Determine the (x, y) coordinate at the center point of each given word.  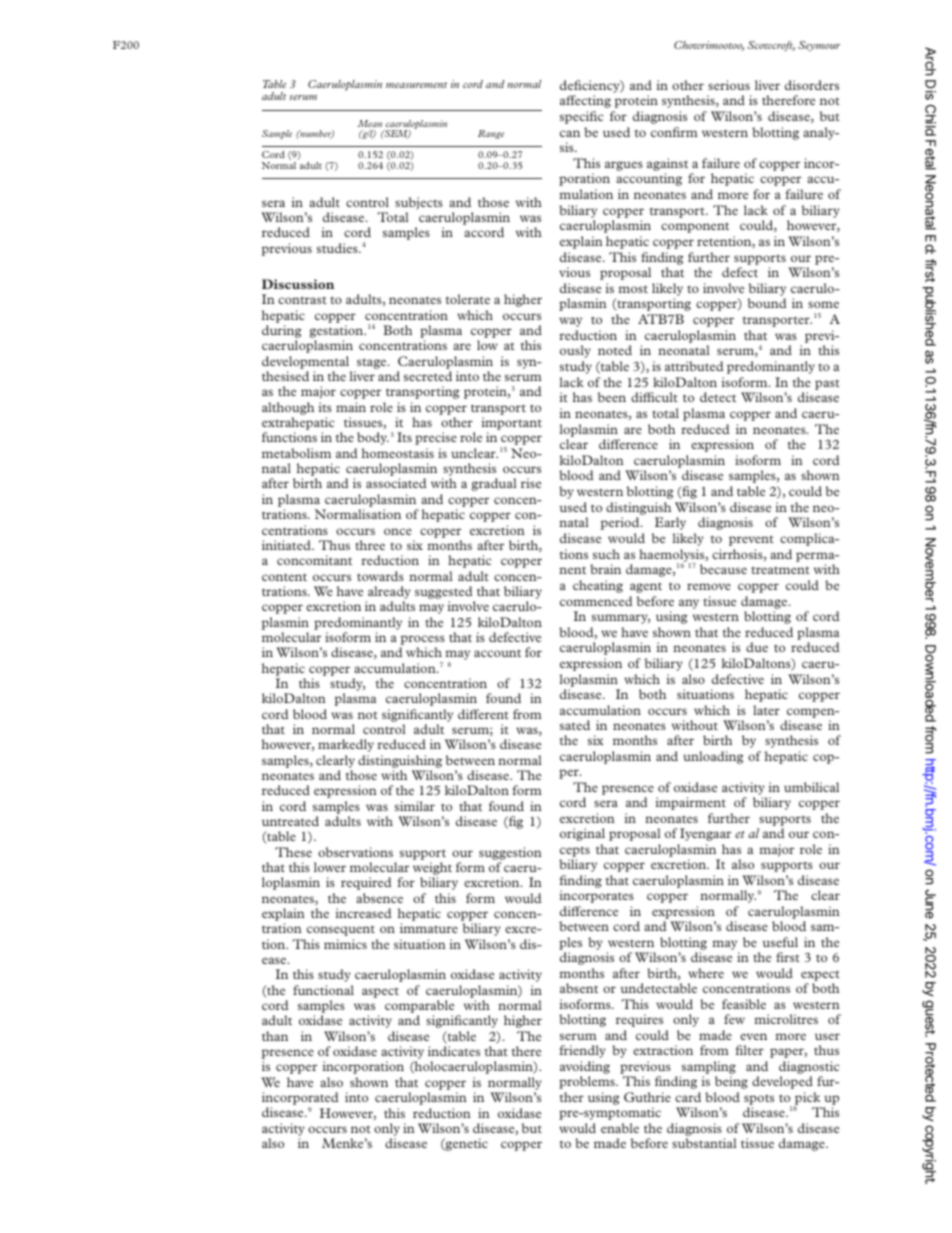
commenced (596, 601)
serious (729, 85)
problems (588, 1082)
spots (759, 1100)
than (275, 1036)
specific (581, 117)
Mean (370, 123)
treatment (780, 570)
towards (380, 576)
